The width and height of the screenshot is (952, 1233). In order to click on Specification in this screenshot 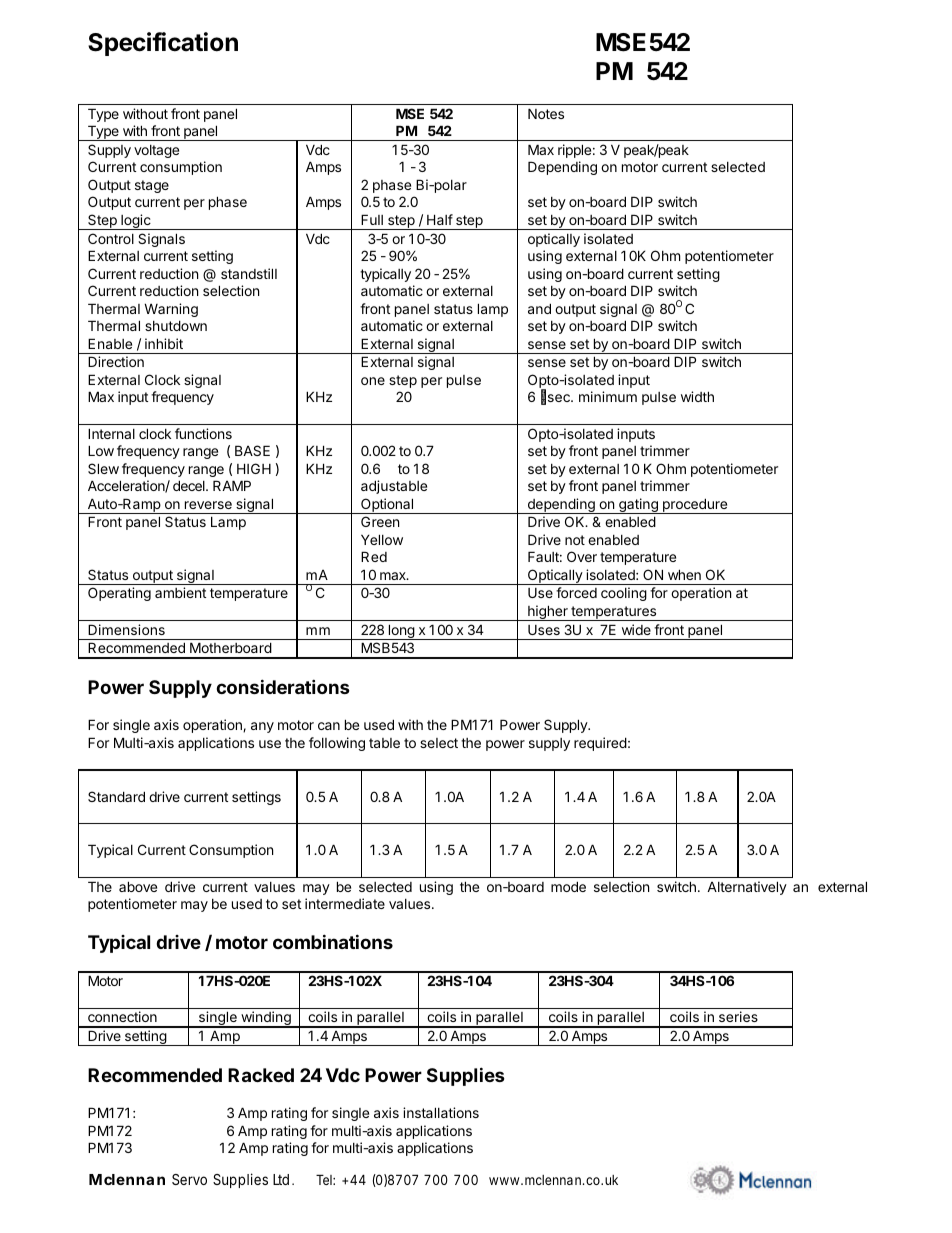, I will do `click(163, 44)`.
